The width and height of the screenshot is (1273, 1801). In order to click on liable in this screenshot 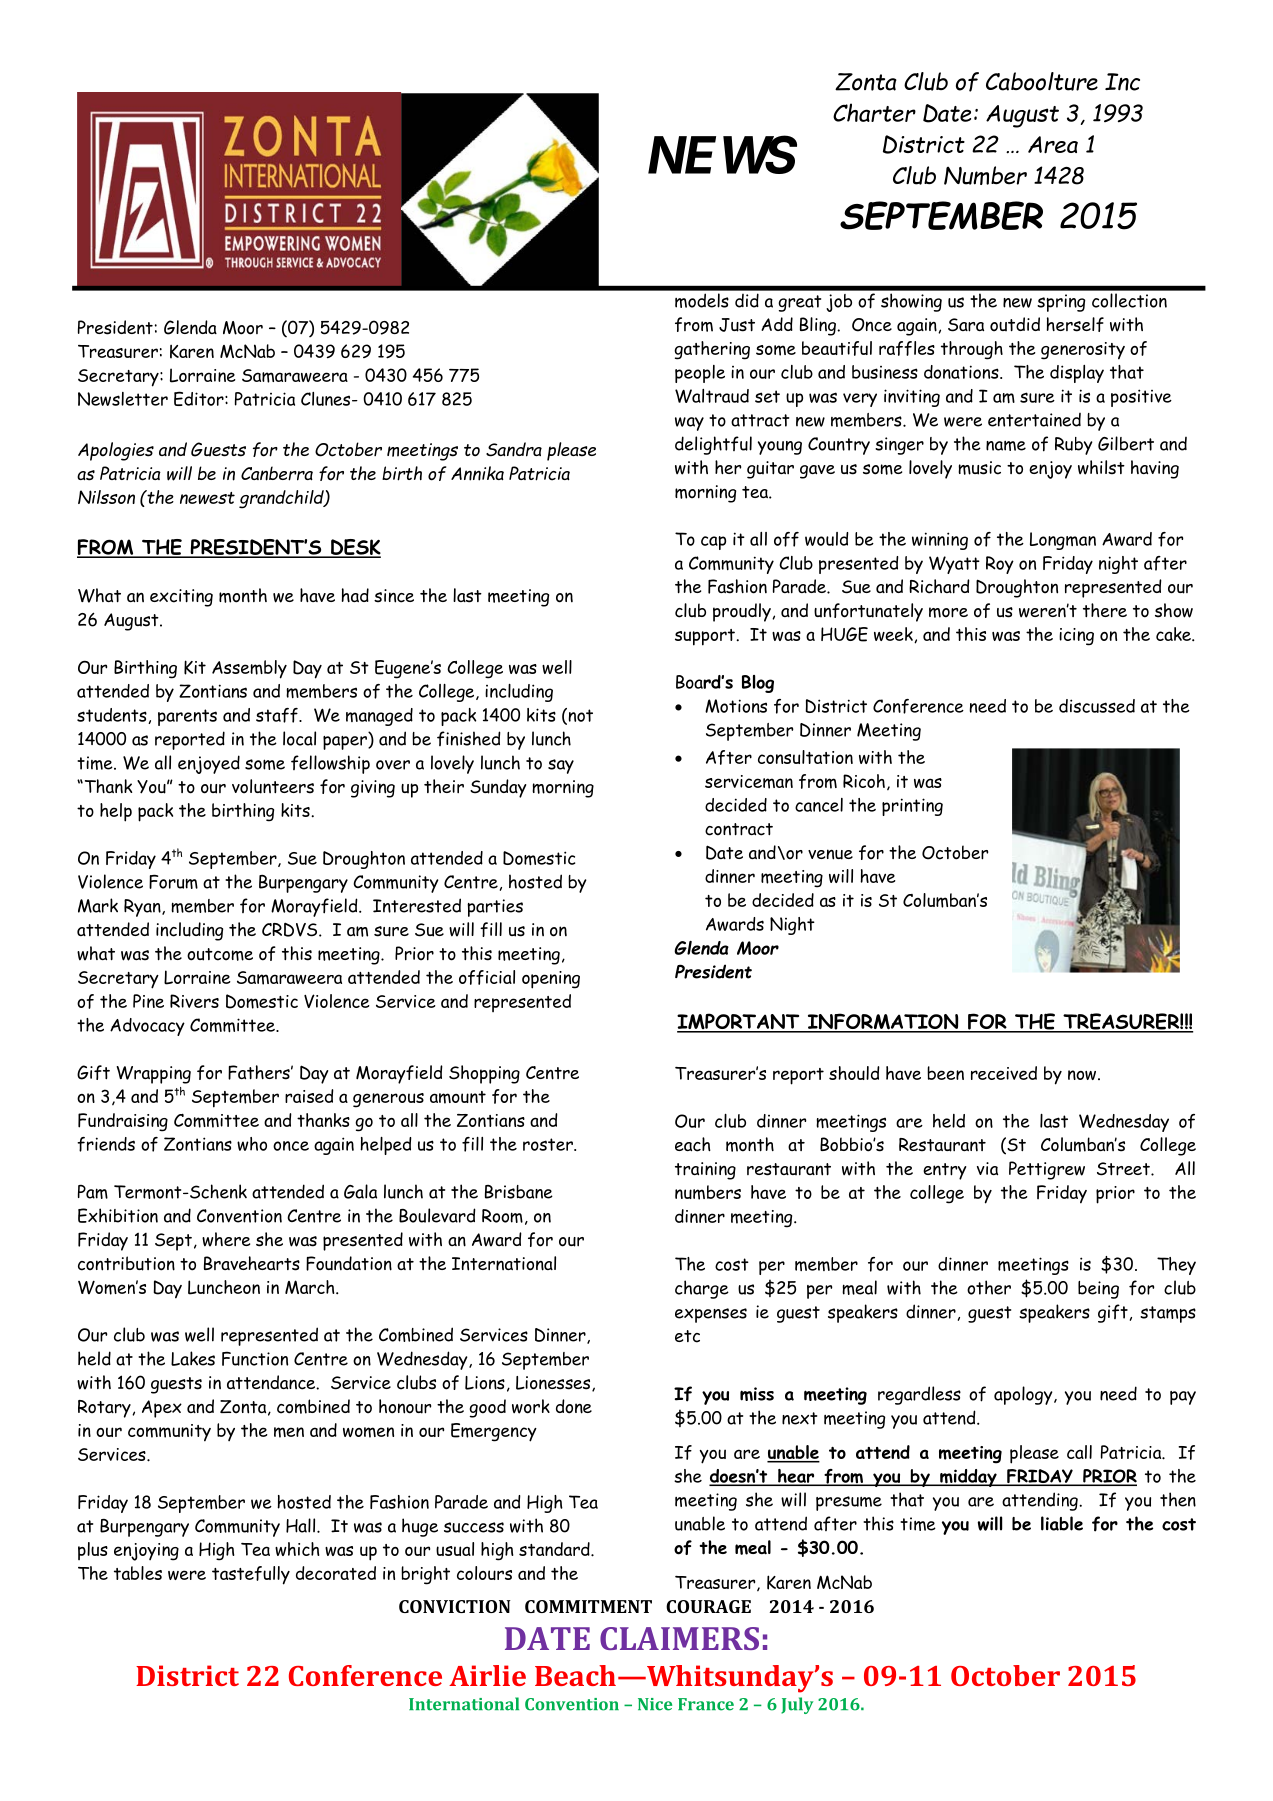, I will do `click(1062, 1523)`.
